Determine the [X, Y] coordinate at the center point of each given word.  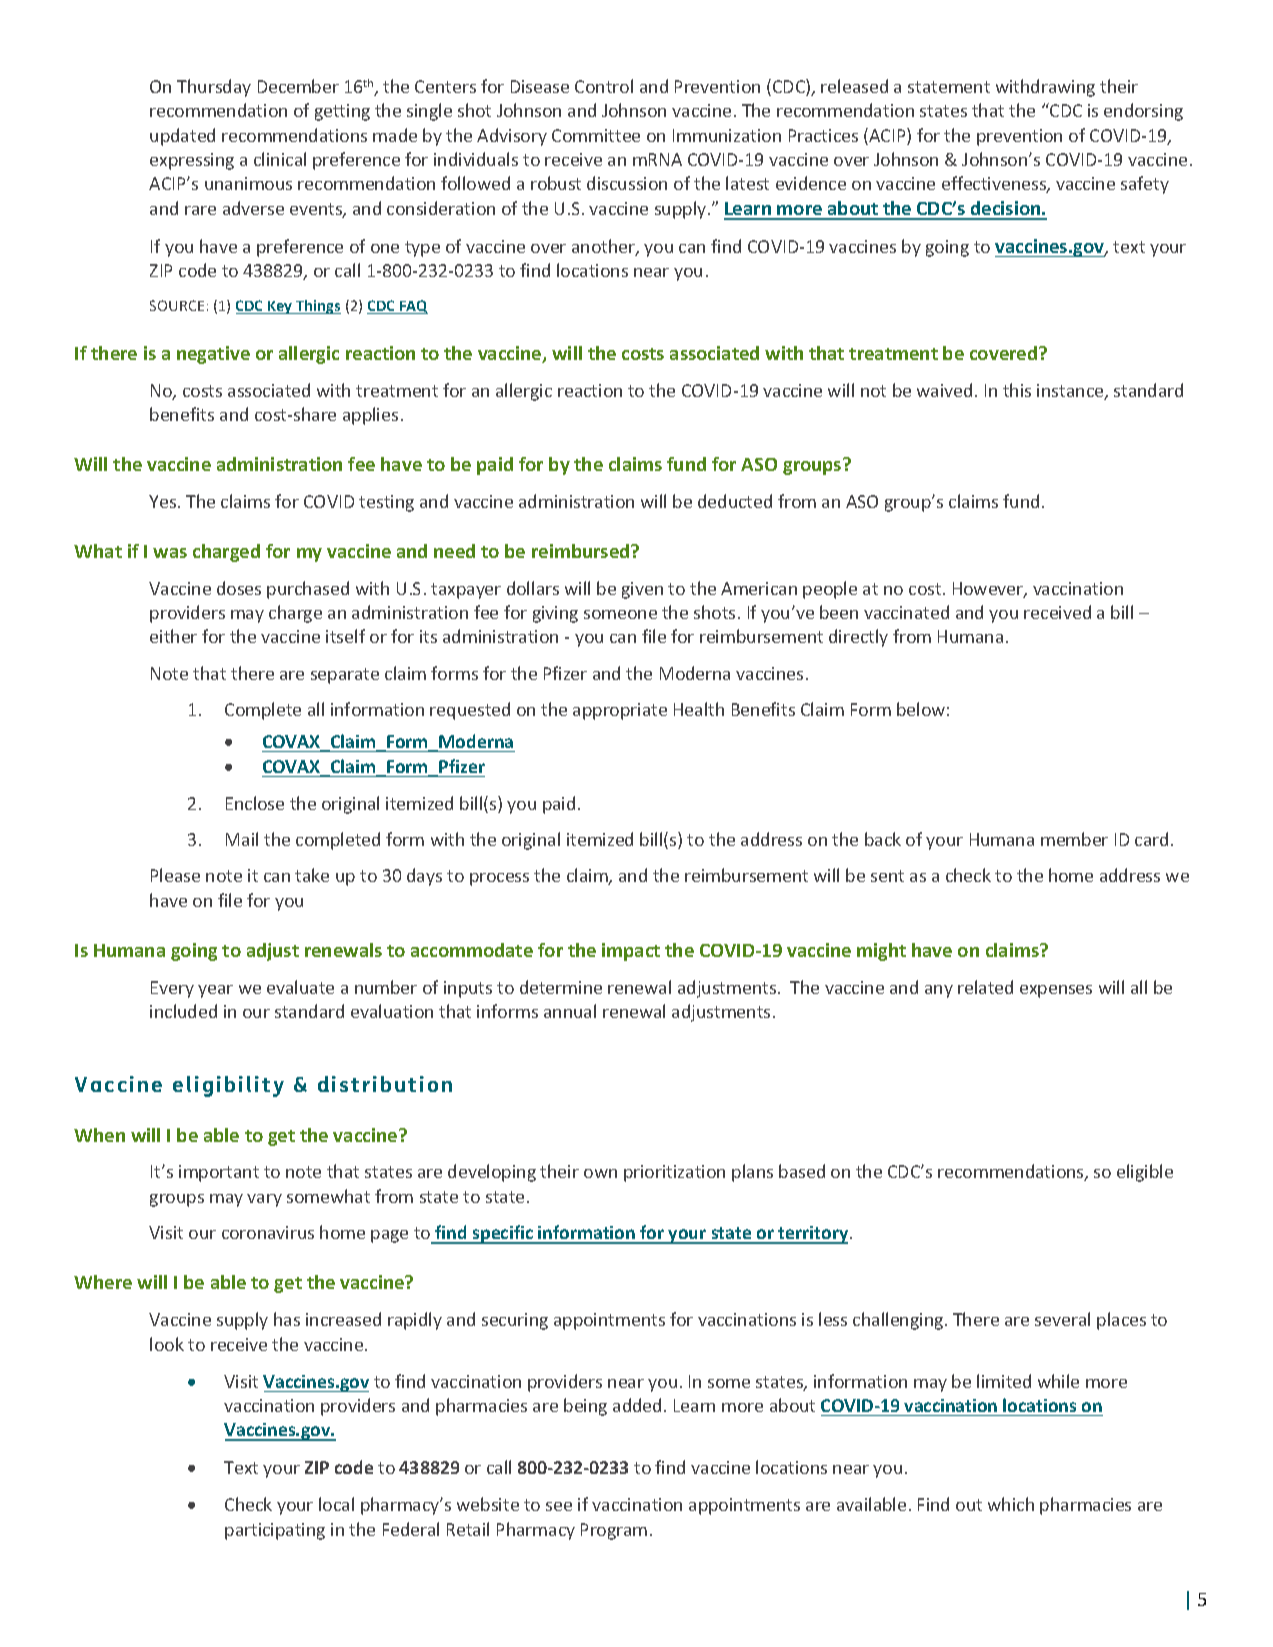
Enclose [255, 803]
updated [182, 137]
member [1074, 839]
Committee [596, 135]
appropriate [620, 711]
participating [275, 1531]
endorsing [1143, 112]
